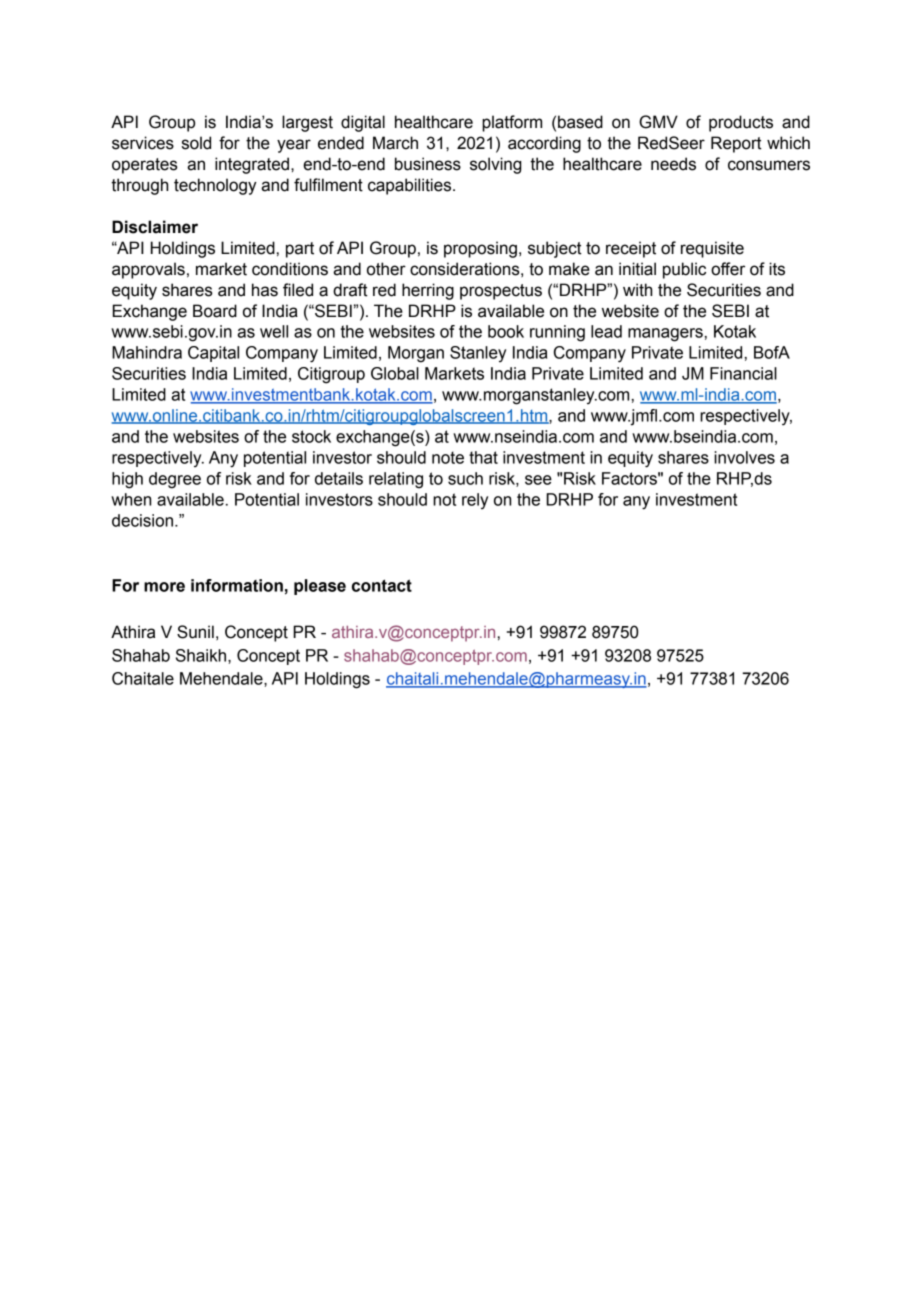  Describe the element at coordinates (195, 632) in the screenshot. I see `Sunil` at that location.
